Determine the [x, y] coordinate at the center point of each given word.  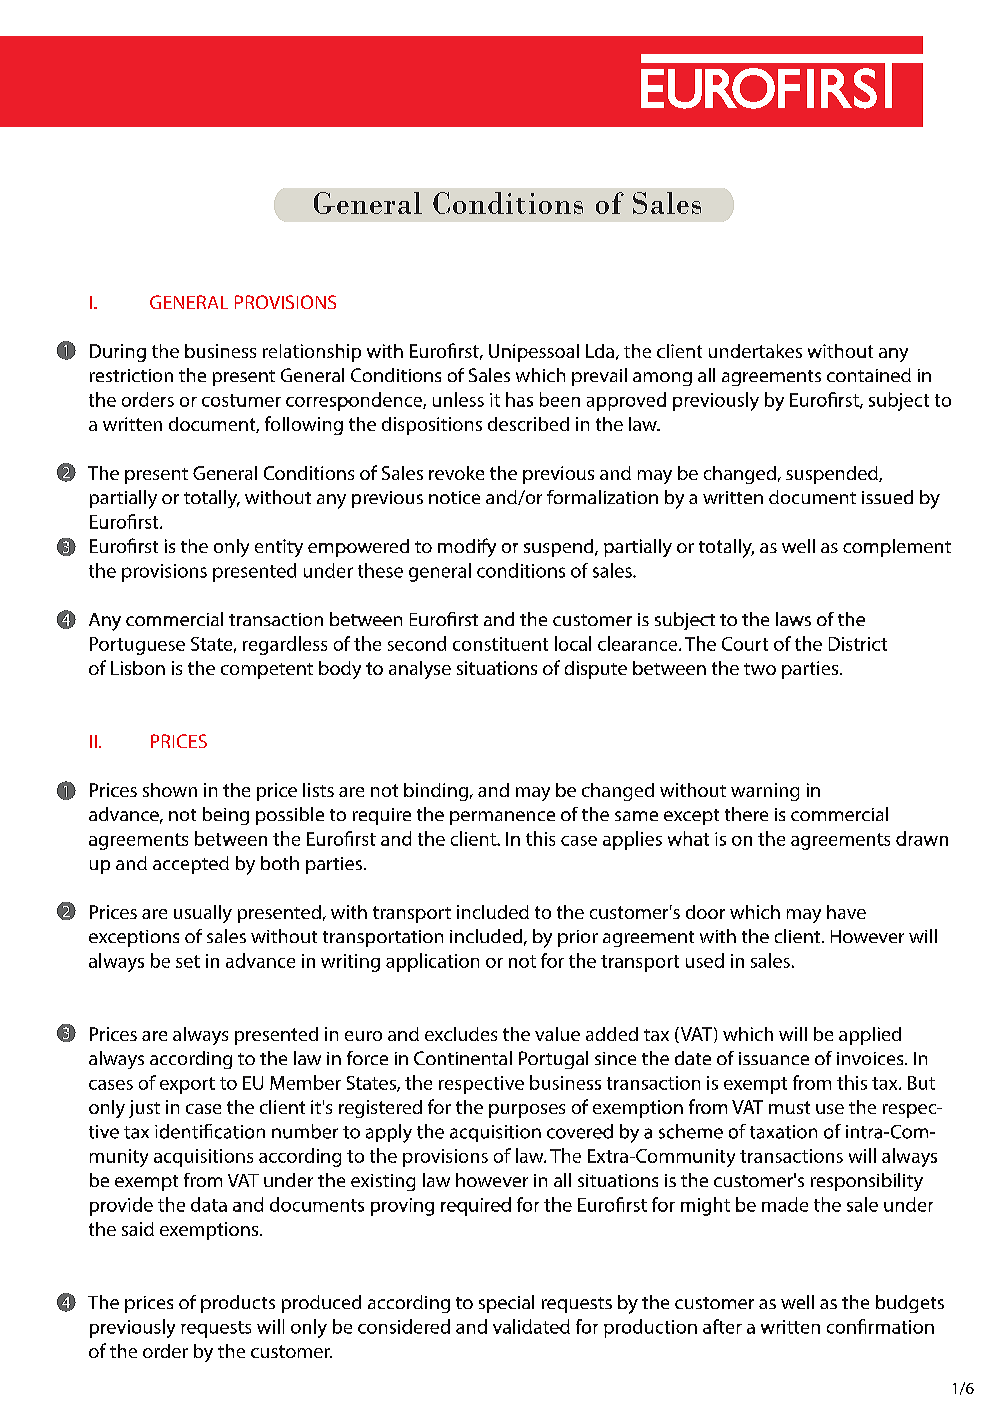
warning [765, 792]
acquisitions [203, 1158]
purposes [527, 1111]
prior [578, 938]
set [188, 961]
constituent [500, 644]
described [528, 424]
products [238, 1304]
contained [869, 375]
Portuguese [137, 646]
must [789, 1107]
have [846, 912]
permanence [502, 818]
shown [170, 790]
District [858, 644]
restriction [131, 375]
